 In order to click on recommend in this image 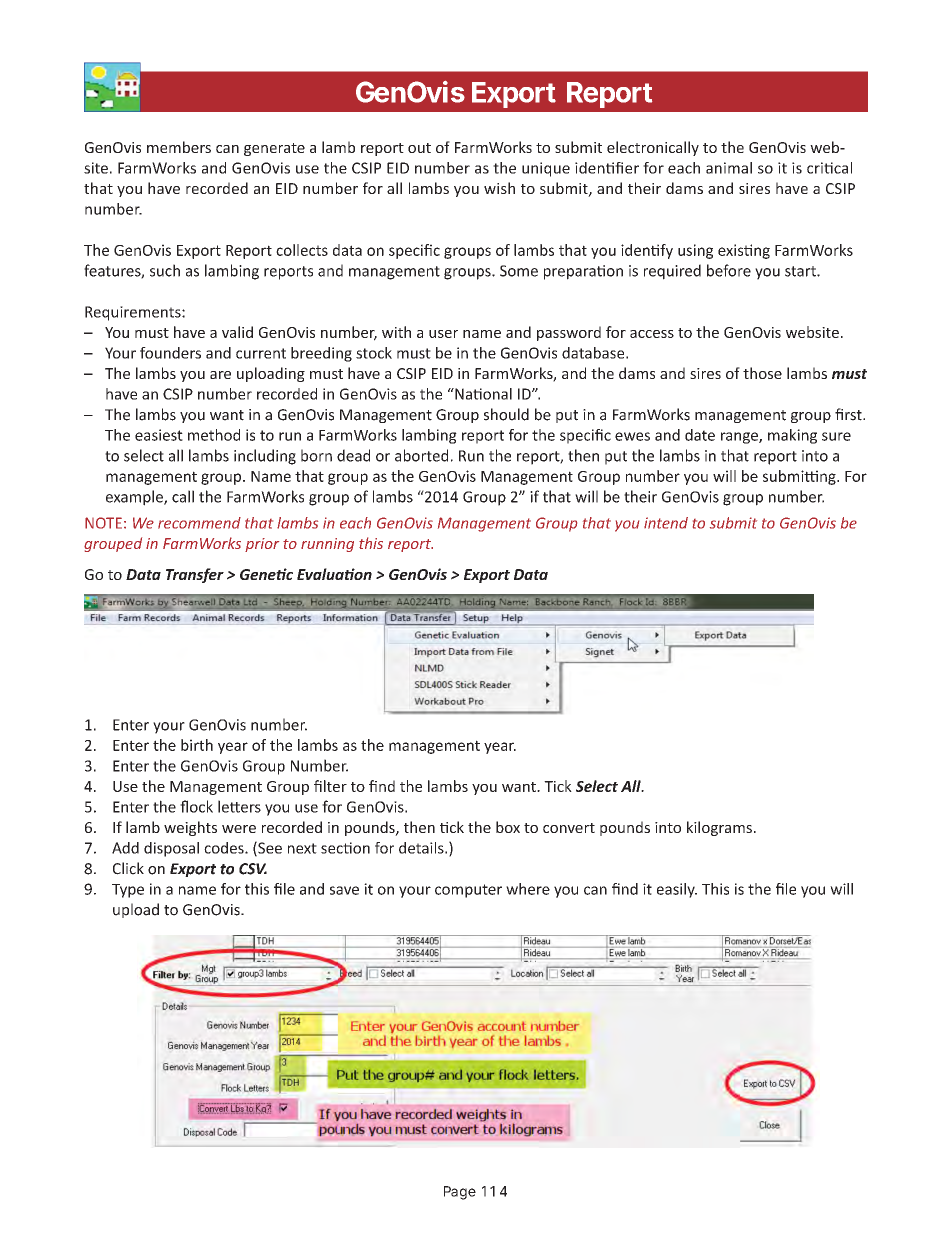, I will do `click(199, 523)`.
